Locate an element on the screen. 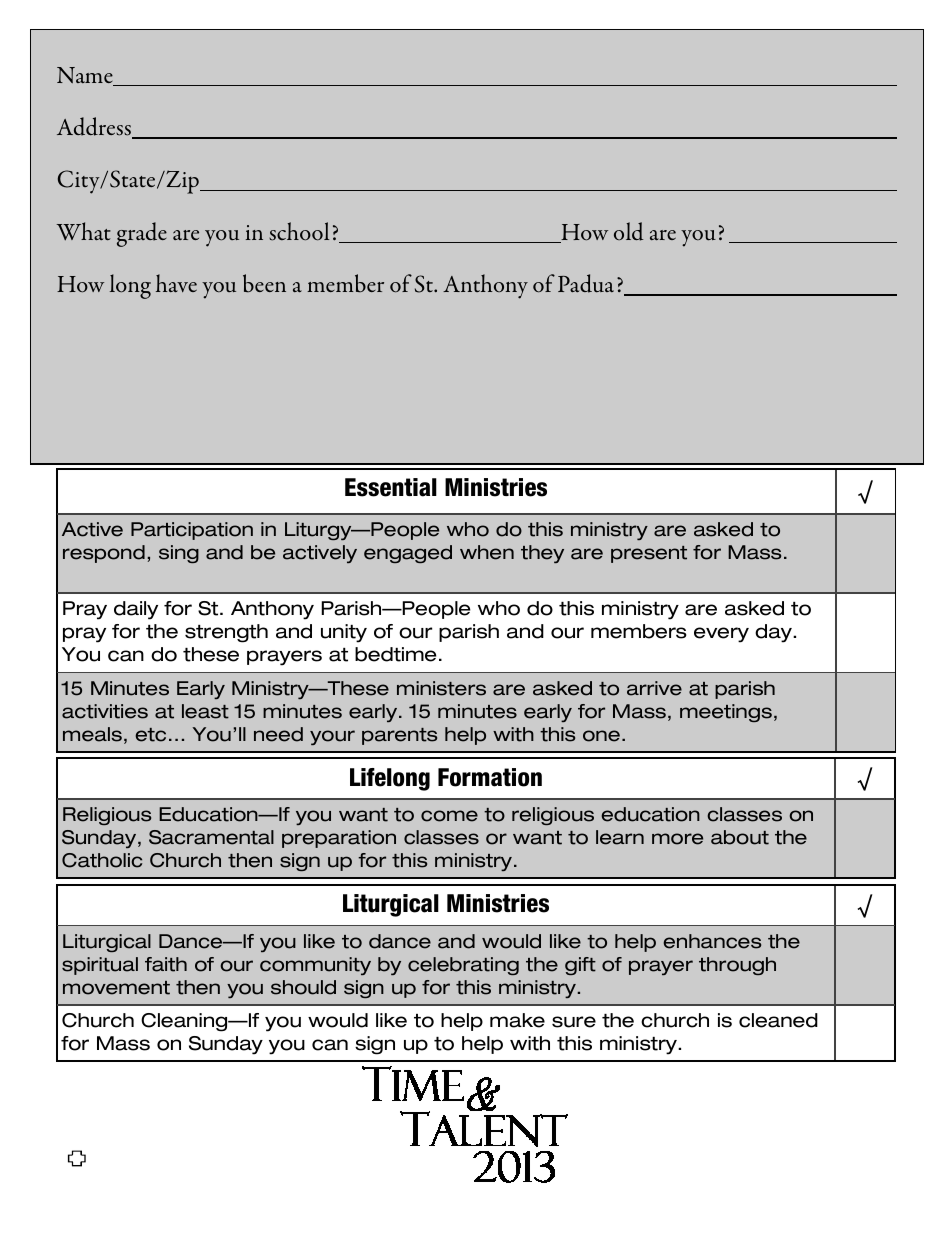  have is located at coordinates (176, 283).
